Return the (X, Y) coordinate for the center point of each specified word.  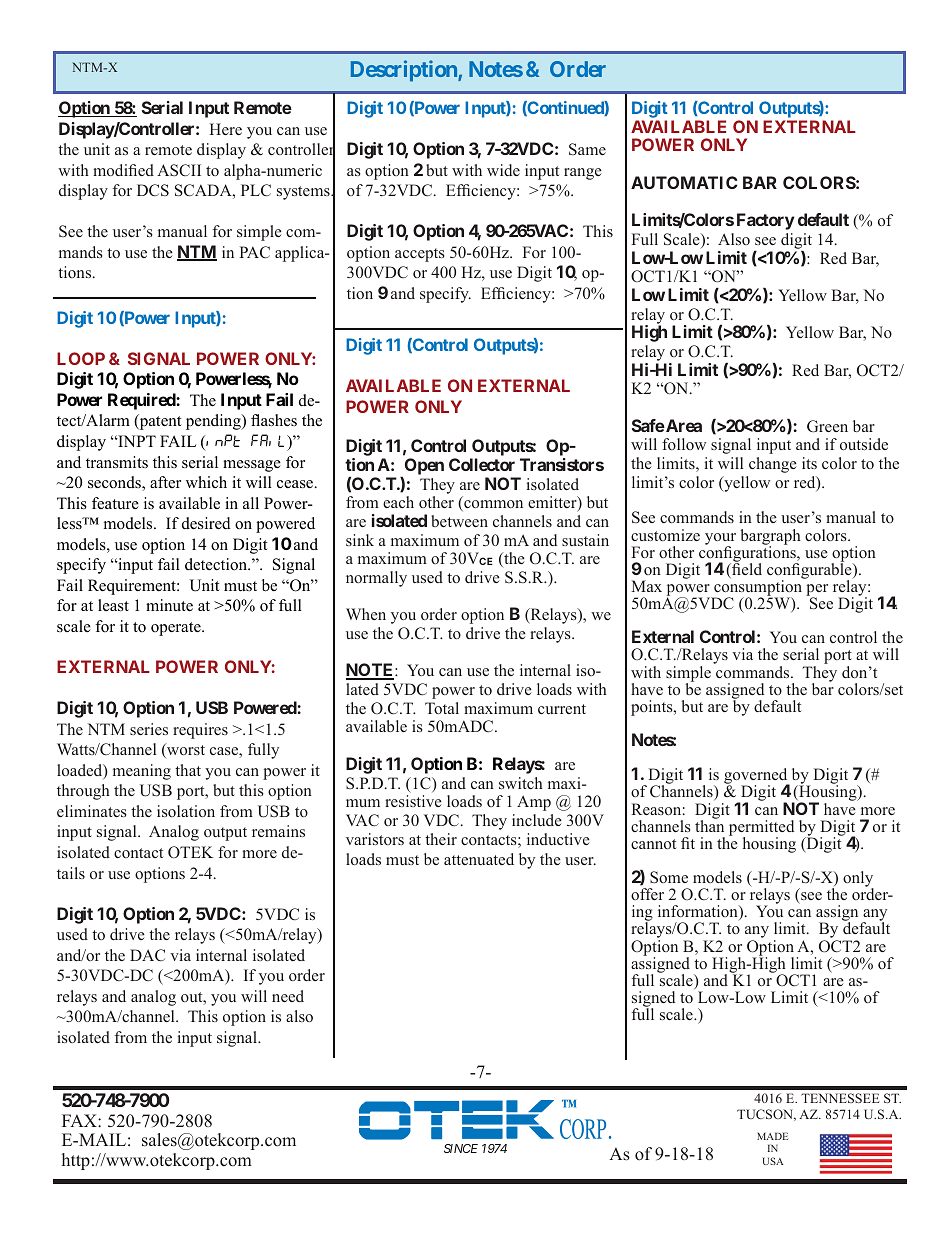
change (773, 465)
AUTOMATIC (684, 182)
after (165, 482)
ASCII (179, 170)
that (188, 770)
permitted (761, 829)
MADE (772, 1136)
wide (503, 170)
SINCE (461, 1148)
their (441, 839)
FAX (80, 1120)
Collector (482, 464)
